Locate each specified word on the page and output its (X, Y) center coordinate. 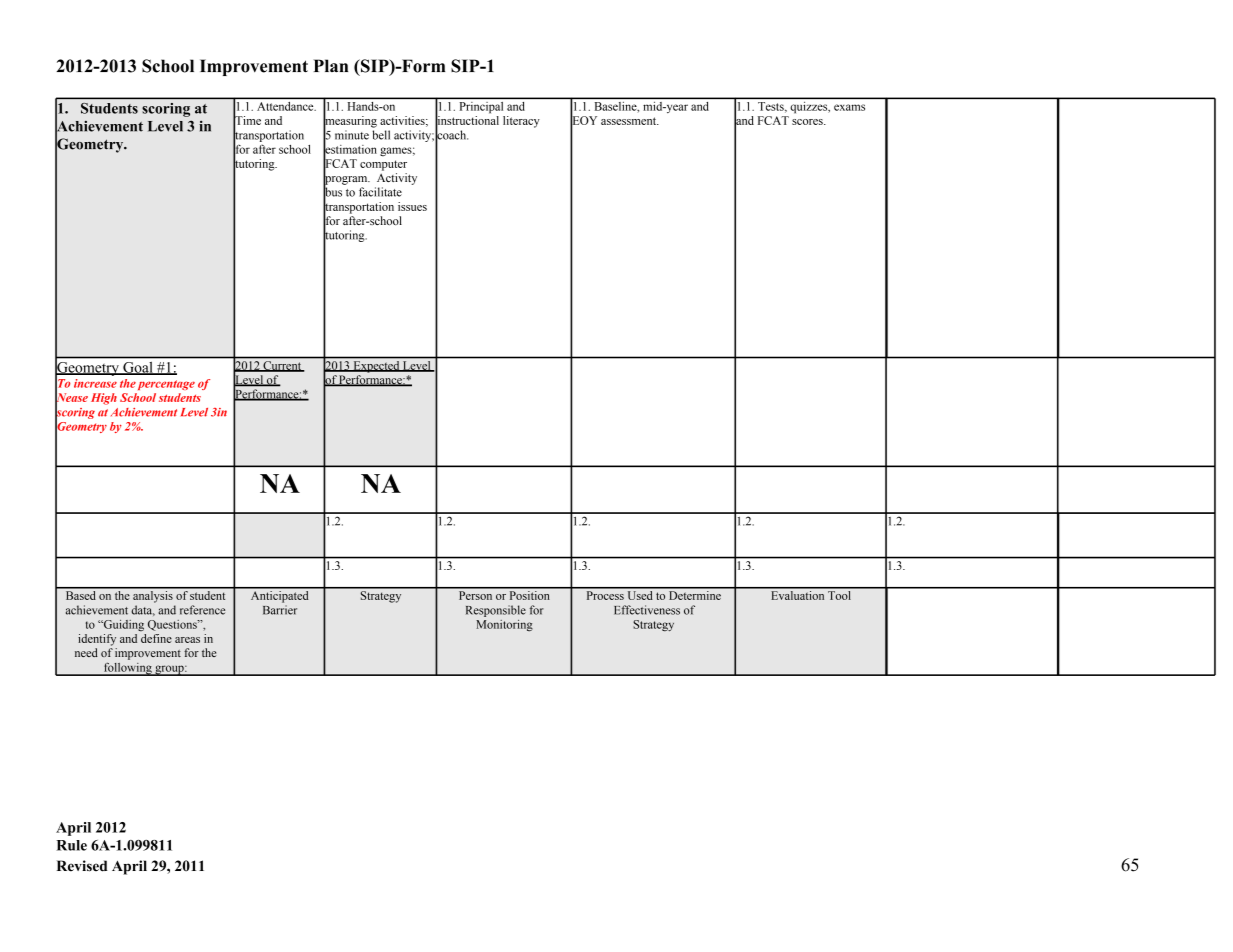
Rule (71, 845)
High (104, 399)
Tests (772, 106)
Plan (331, 66)
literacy (521, 122)
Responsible (496, 611)
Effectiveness (647, 610)
